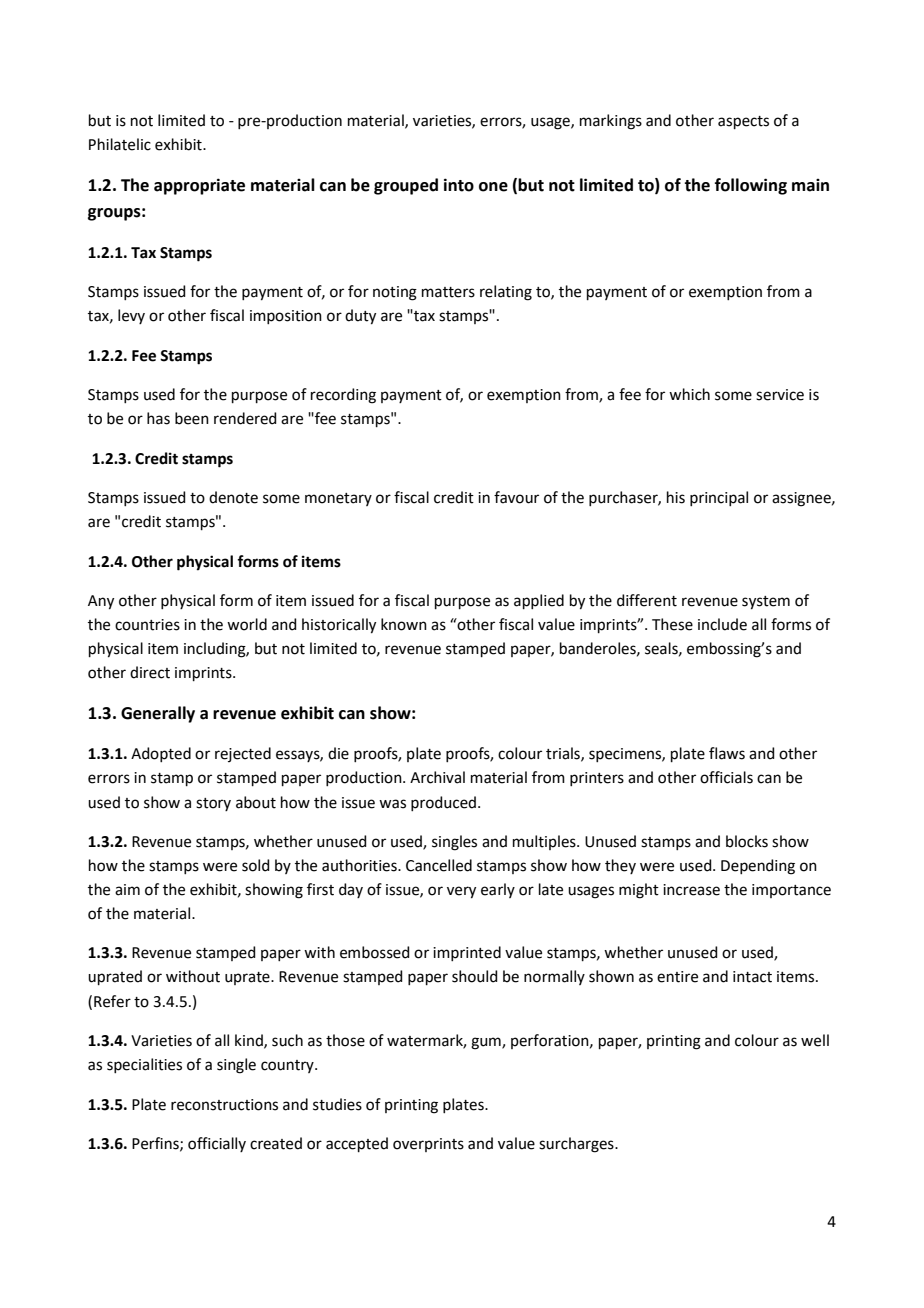 The width and height of the screenshot is (924, 1308). What do you see at coordinates (459, 185) in the screenshot?
I see `into` at bounding box center [459, 185].
